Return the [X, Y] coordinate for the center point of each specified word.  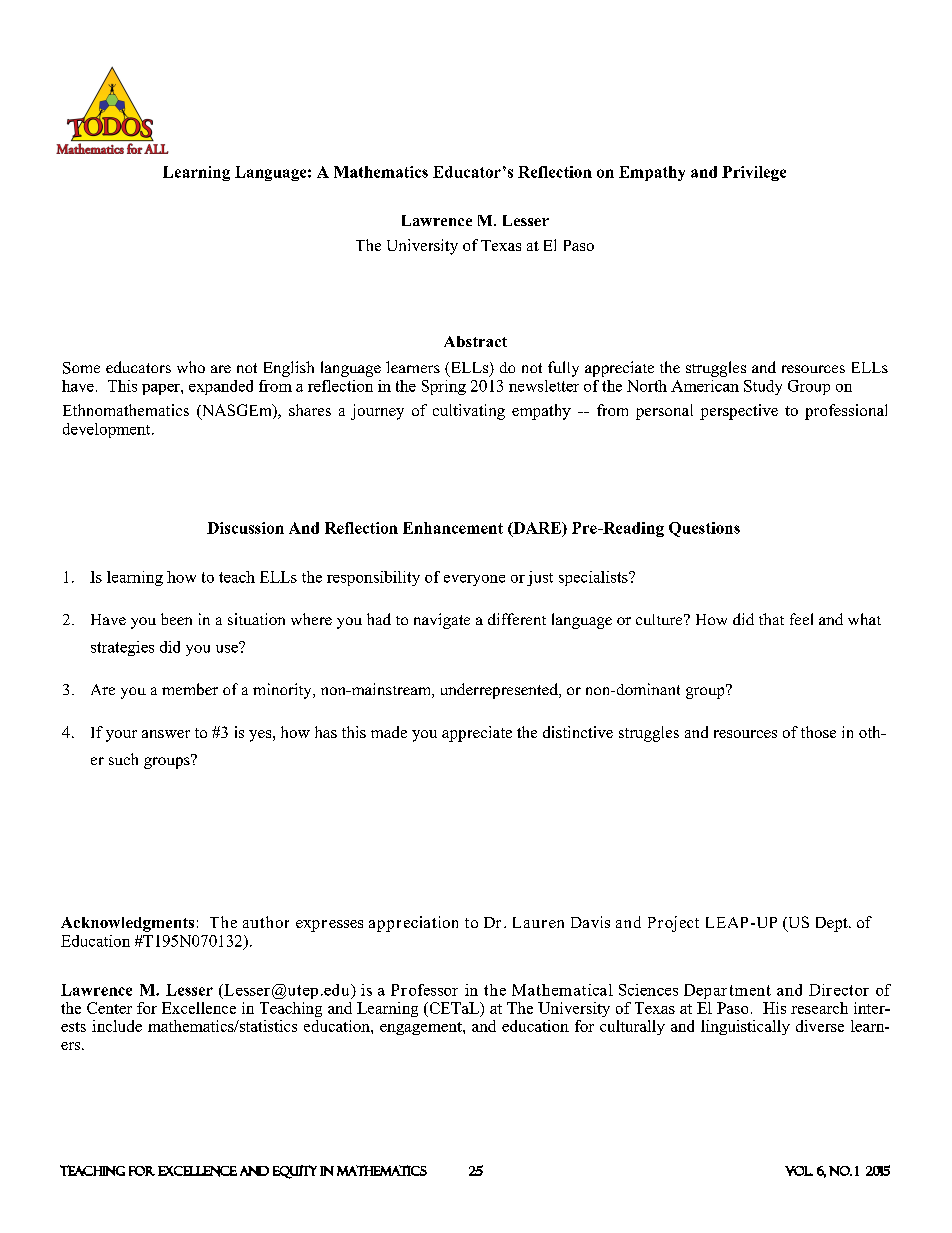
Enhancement [453, 528]
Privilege [754, 173]
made [389, 732]
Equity [295, 1172]
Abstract [475, 341]
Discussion [245, 528]
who [191, 367]
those [818, 732]
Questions [704, 529]
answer [166, 734]
